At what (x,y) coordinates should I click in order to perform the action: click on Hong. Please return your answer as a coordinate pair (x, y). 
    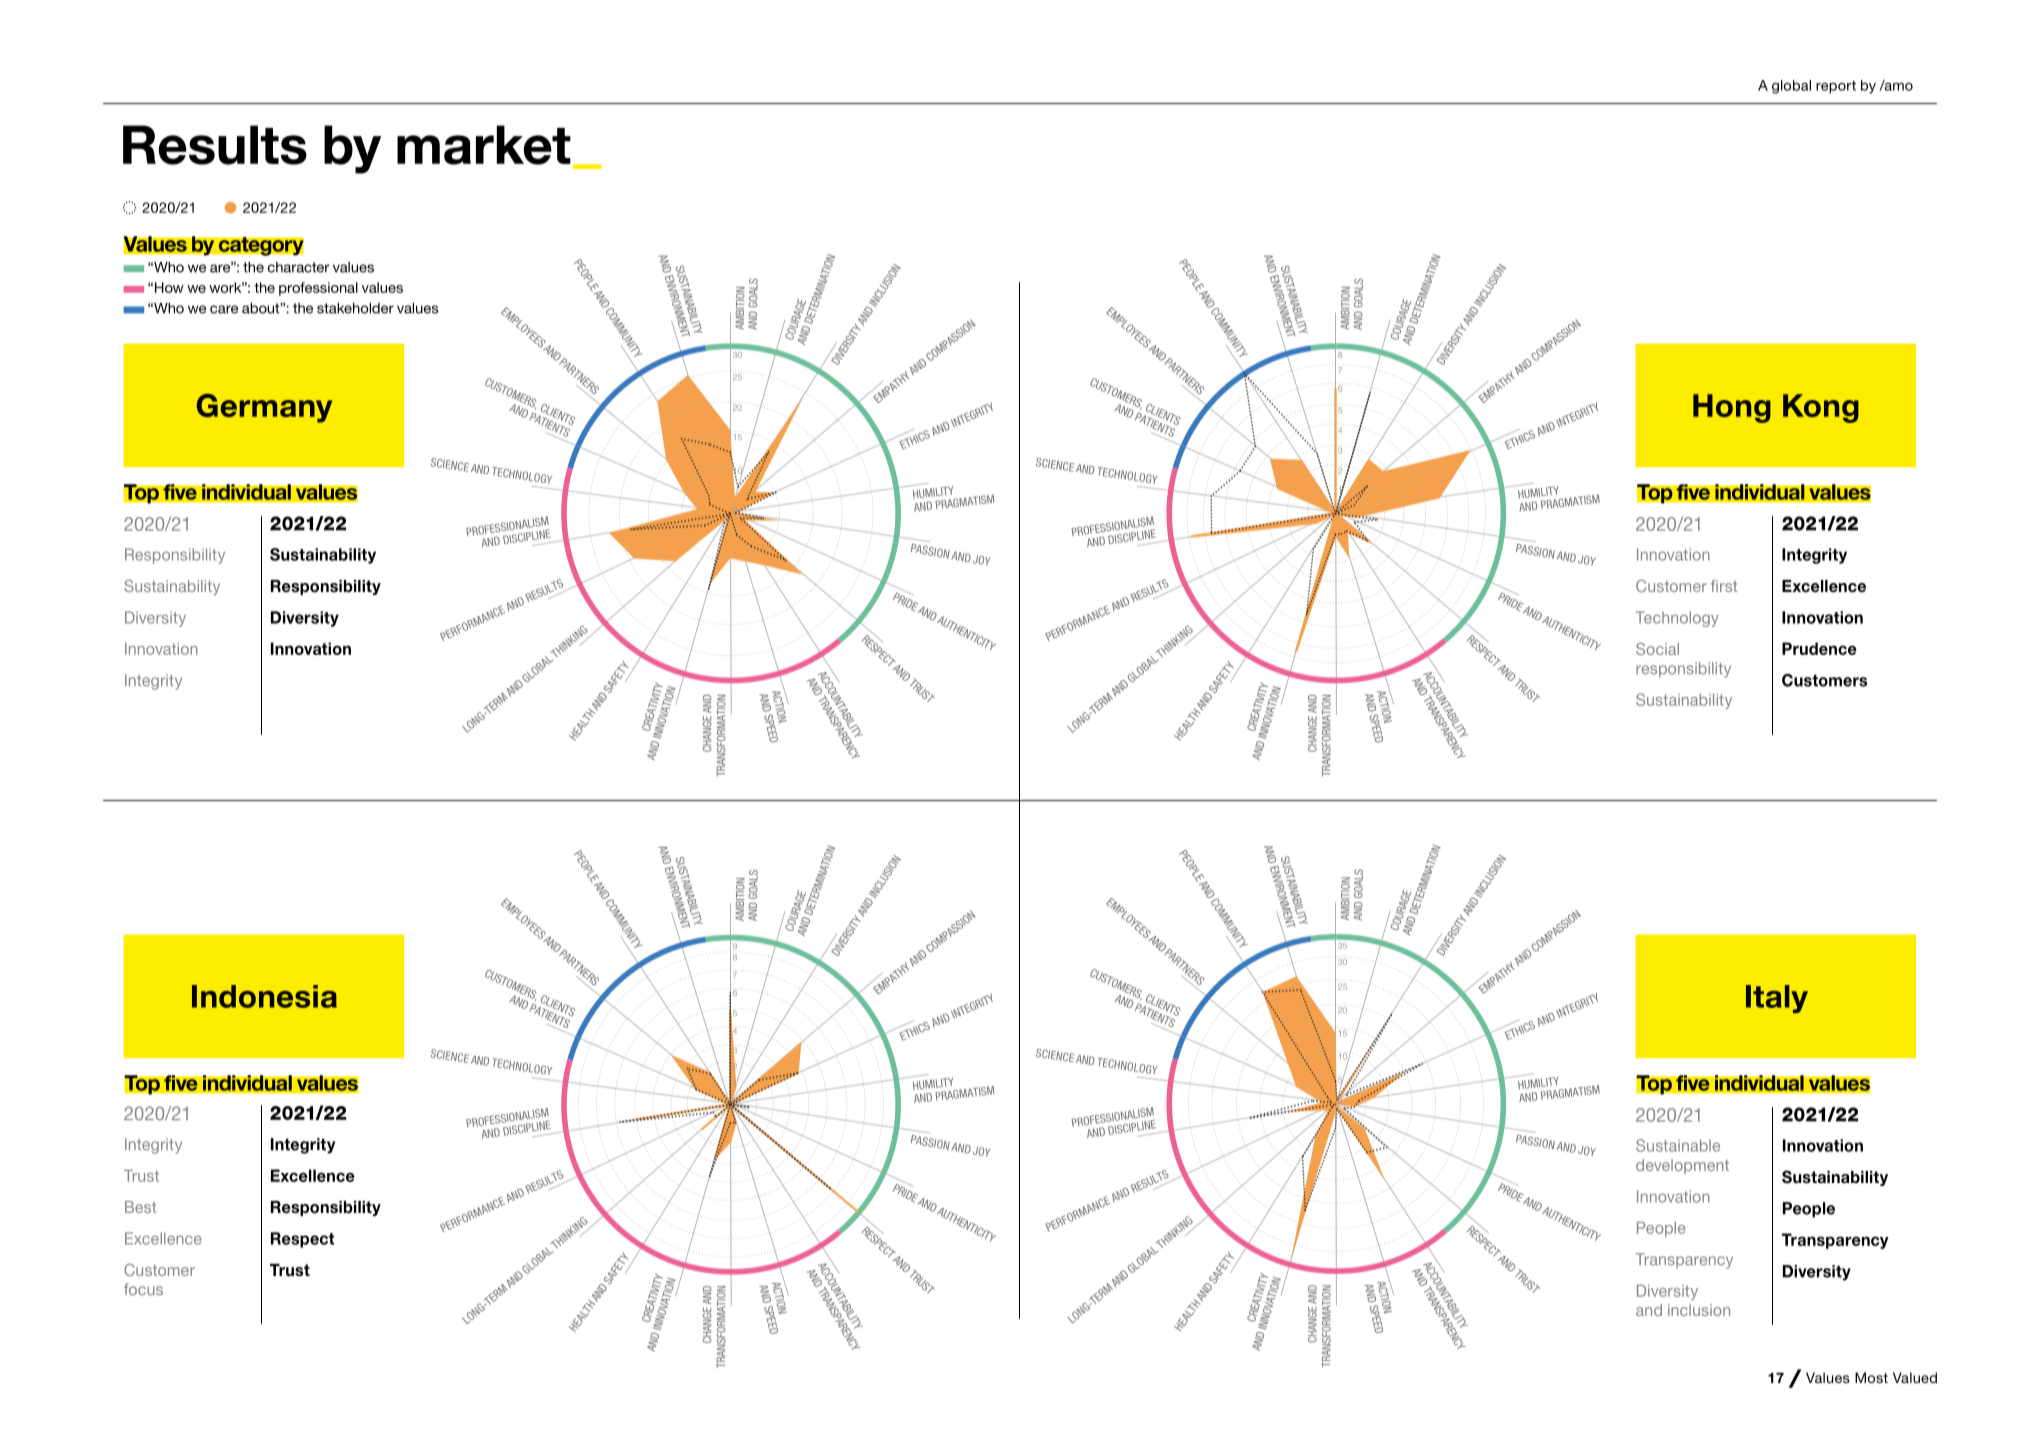
    Looking at the image, I should click on (1732, 408).
